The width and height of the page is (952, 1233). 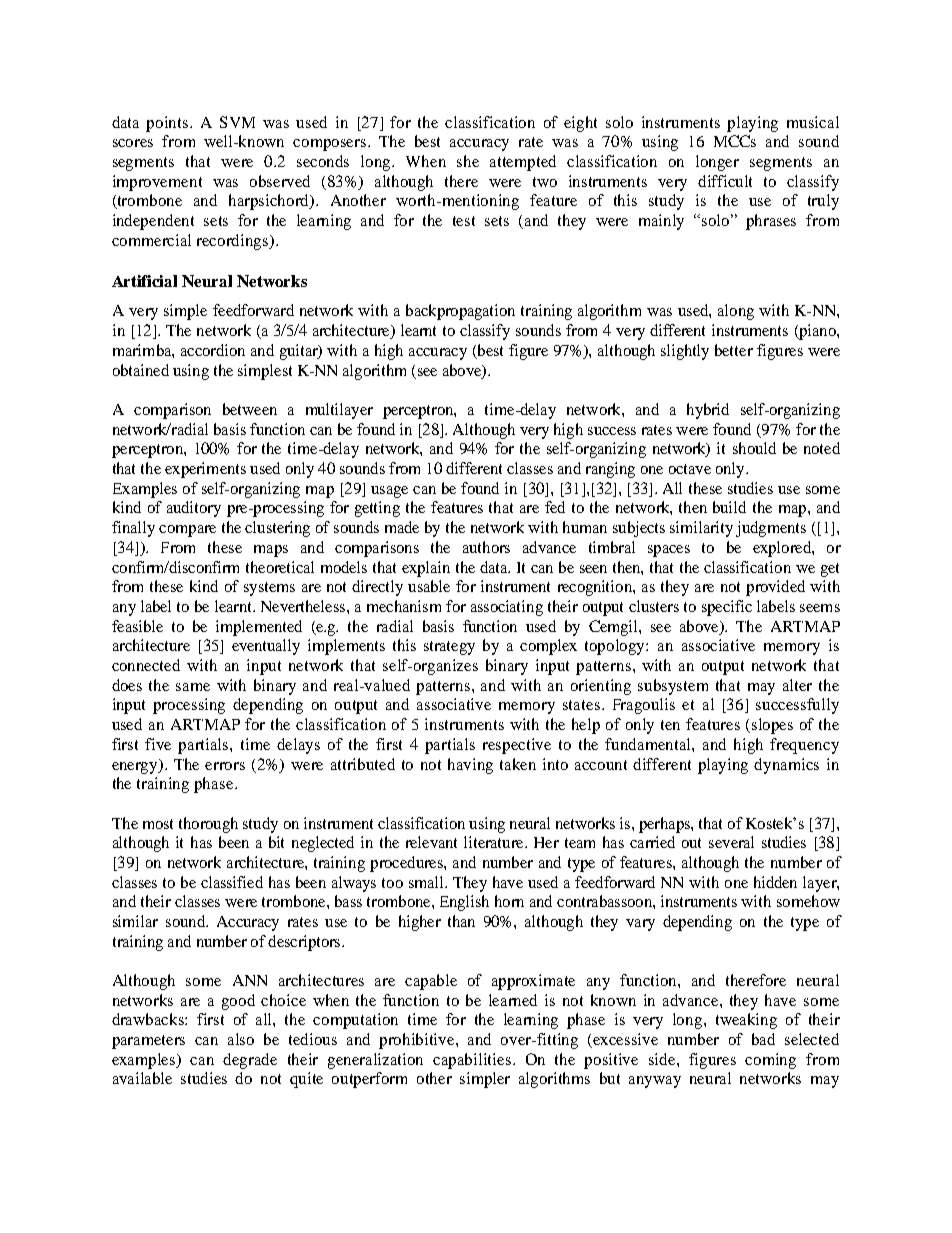 I want to click on difficult, so click(x=725, y=181).
